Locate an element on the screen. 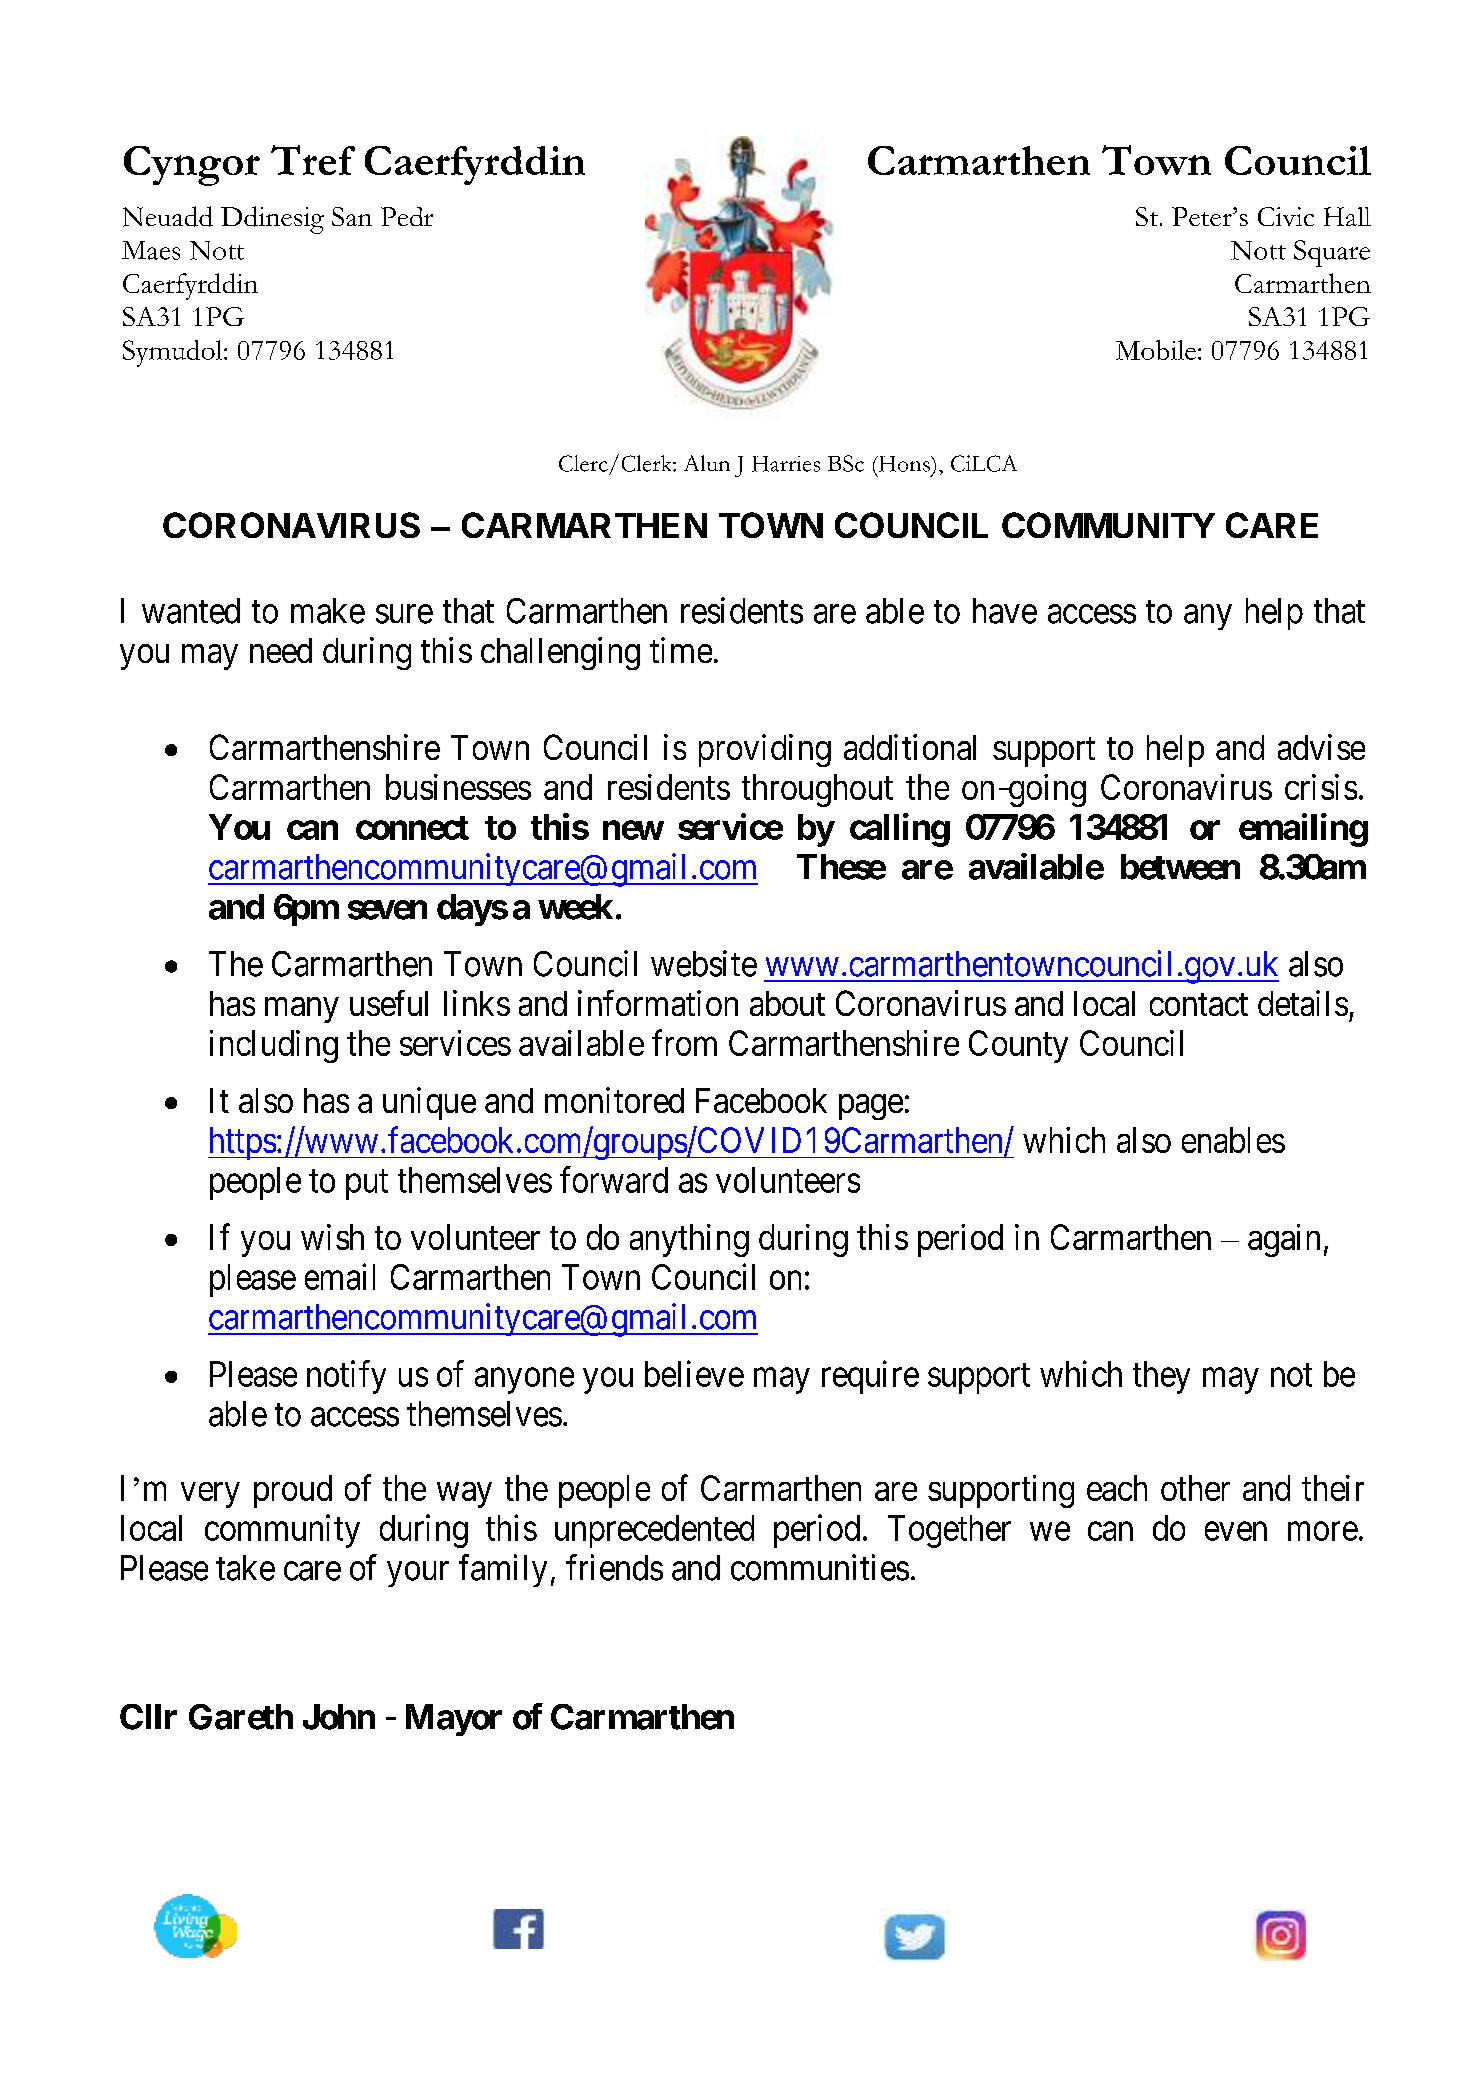 This screenshot has height=2081, width=1472. they is located at coordinates (1161, 1377).
